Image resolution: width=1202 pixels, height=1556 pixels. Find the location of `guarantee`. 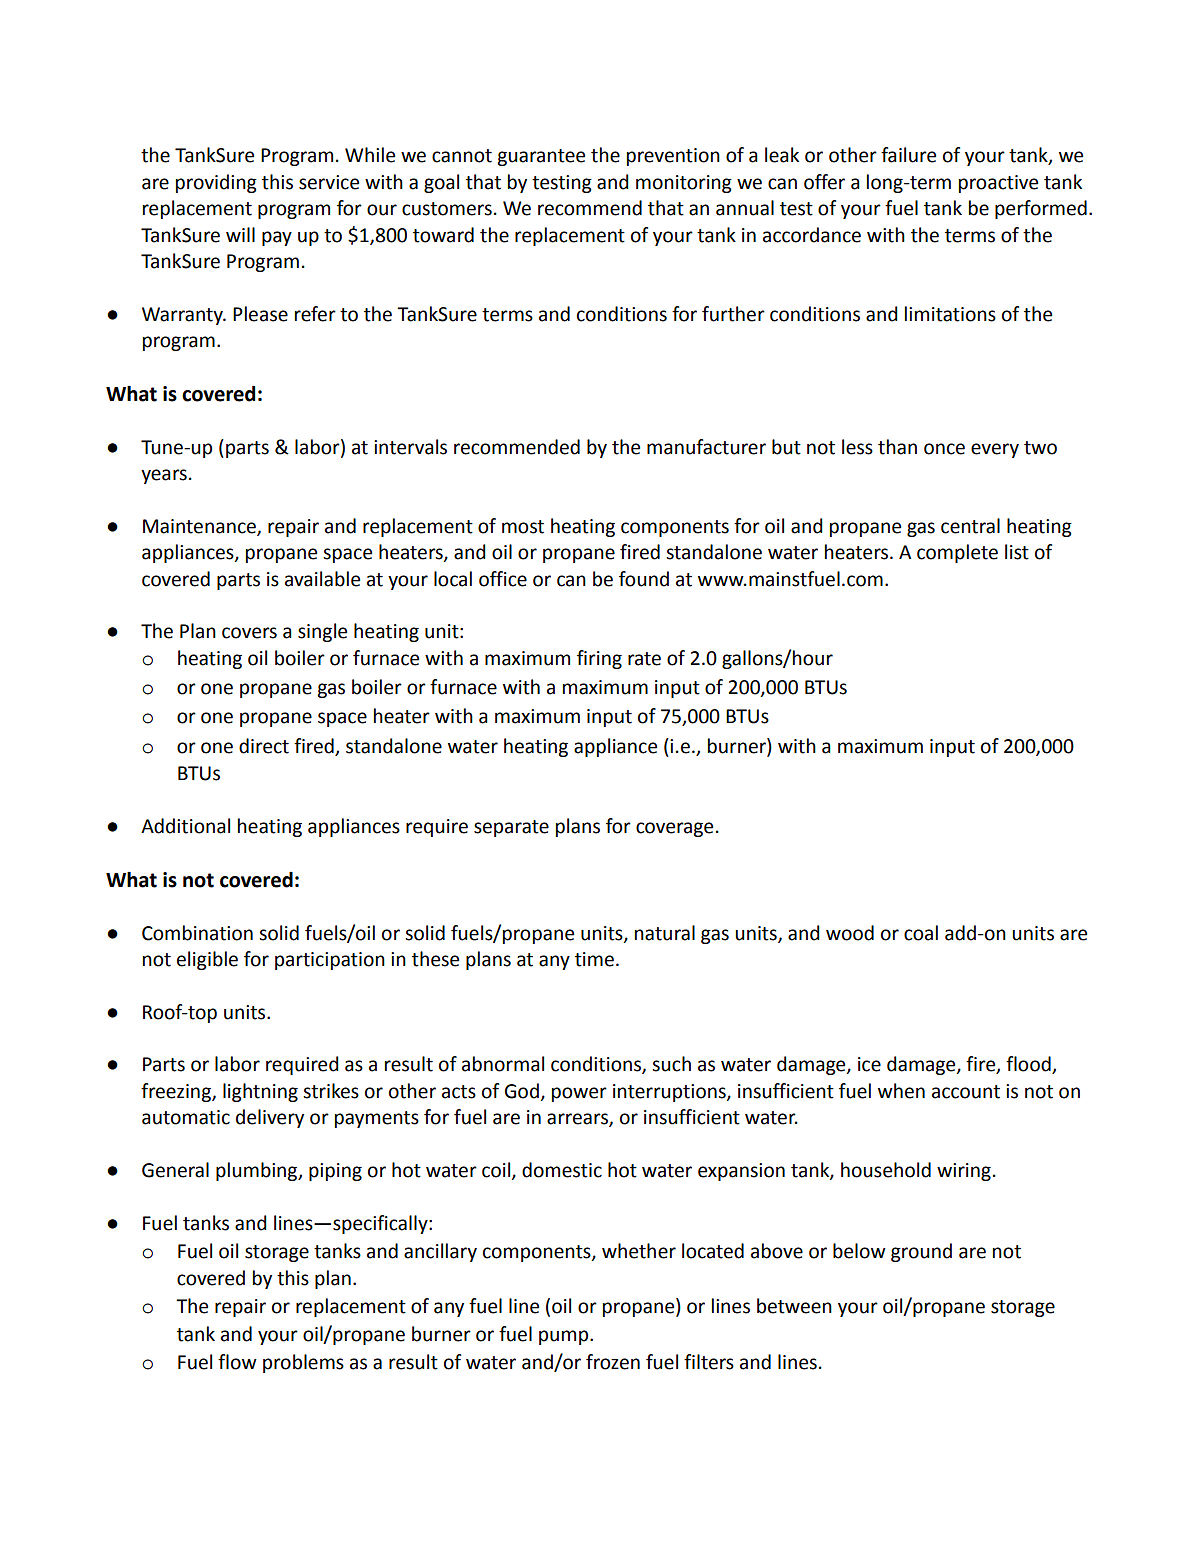

guarantee is located at coordinates (541, 157).
